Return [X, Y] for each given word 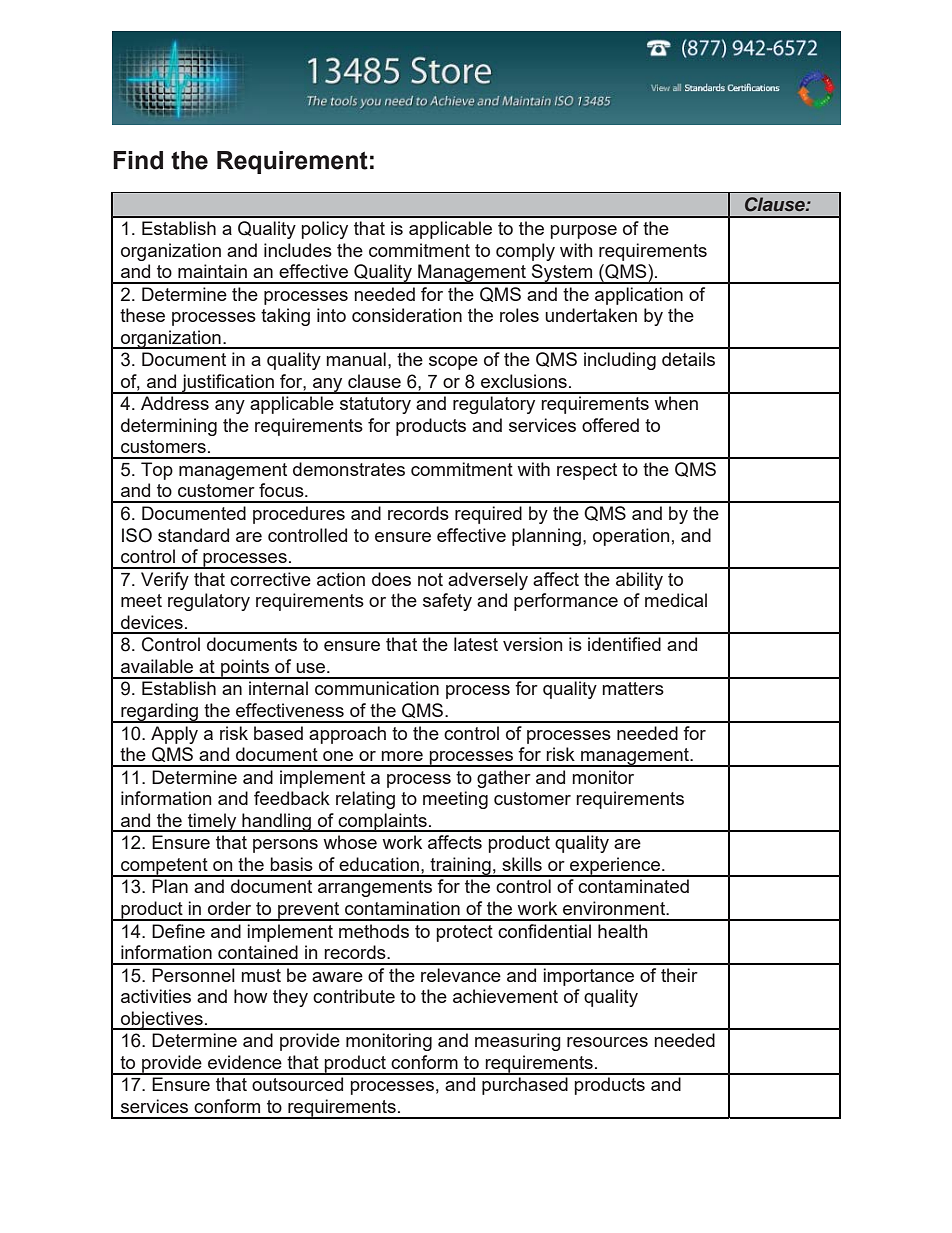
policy [324, 230]
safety [447, 602]
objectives [162, 1020]
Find [138, 160]
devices [152, 622]
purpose [583, 232]
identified [624, 644]
